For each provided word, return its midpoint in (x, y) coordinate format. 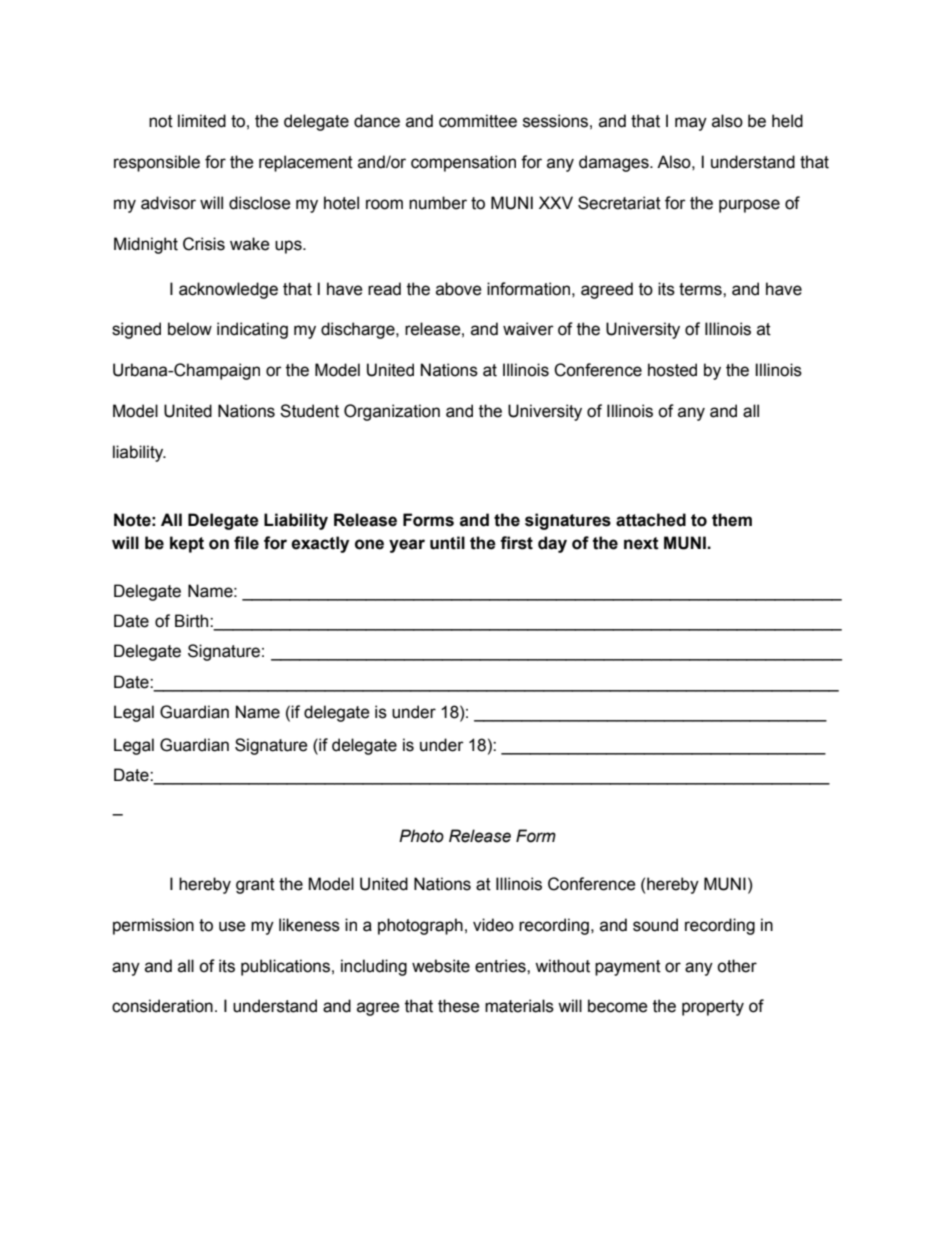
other (737, 966)
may (691, 124)
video (493, 925)
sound (655, 925)
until (447, 543)
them (732, 520)
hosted (672, 370)
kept (187, 544)
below (190, 329)
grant (255, 886)
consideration (162, 1006)
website (441, 966)
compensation (463, 163)
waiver (528, 329)
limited (202, 121)
